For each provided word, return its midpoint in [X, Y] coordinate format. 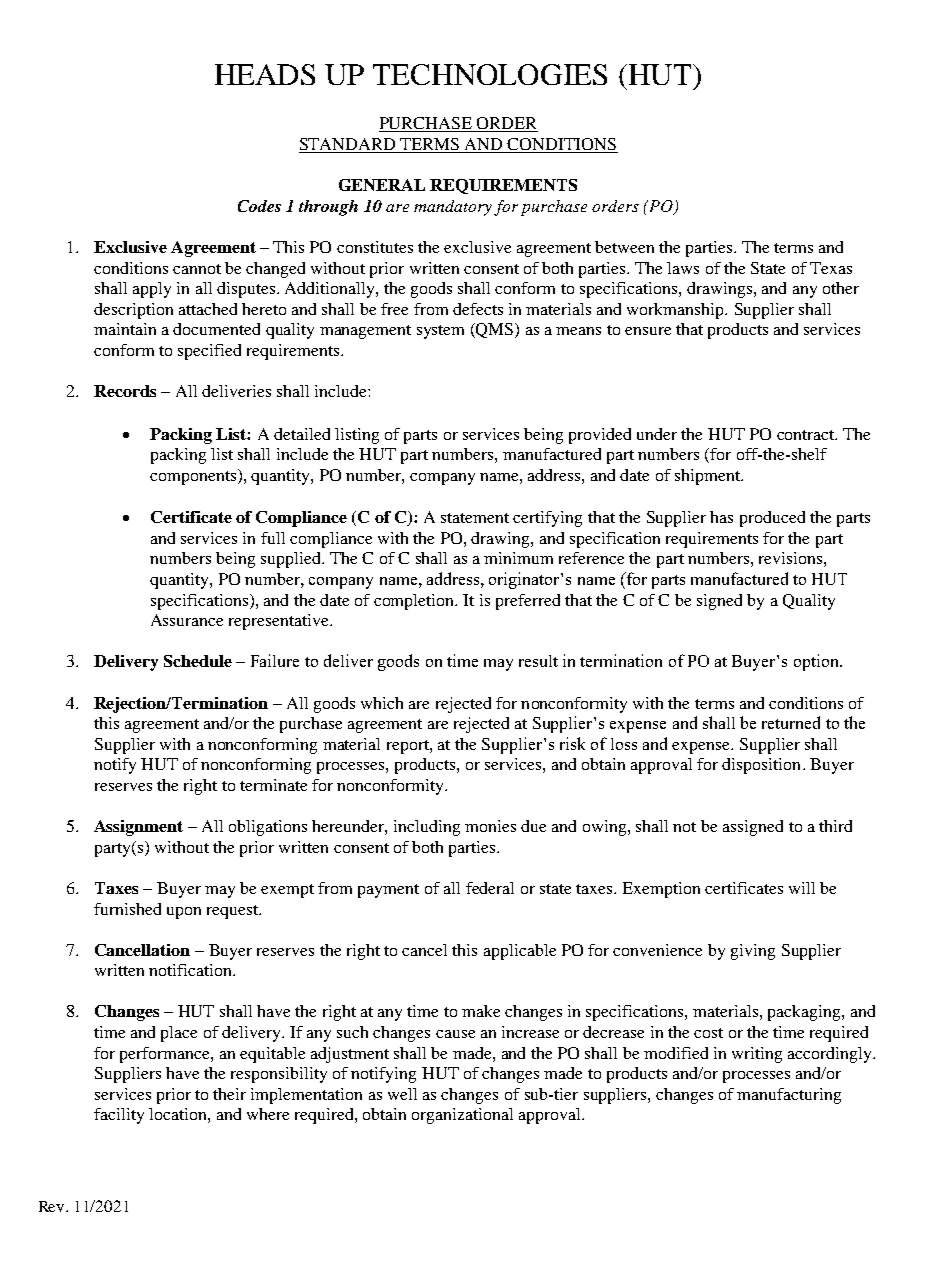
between [624, 247]
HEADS [265, 74]
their [229, 1094]
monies [490, 826]
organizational [462, 1116]
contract [807, 435]
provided [600, 436]
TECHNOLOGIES [490, 74]
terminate [273, 785]
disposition [761, 766]
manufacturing [789, 1096]
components [193, 478]
